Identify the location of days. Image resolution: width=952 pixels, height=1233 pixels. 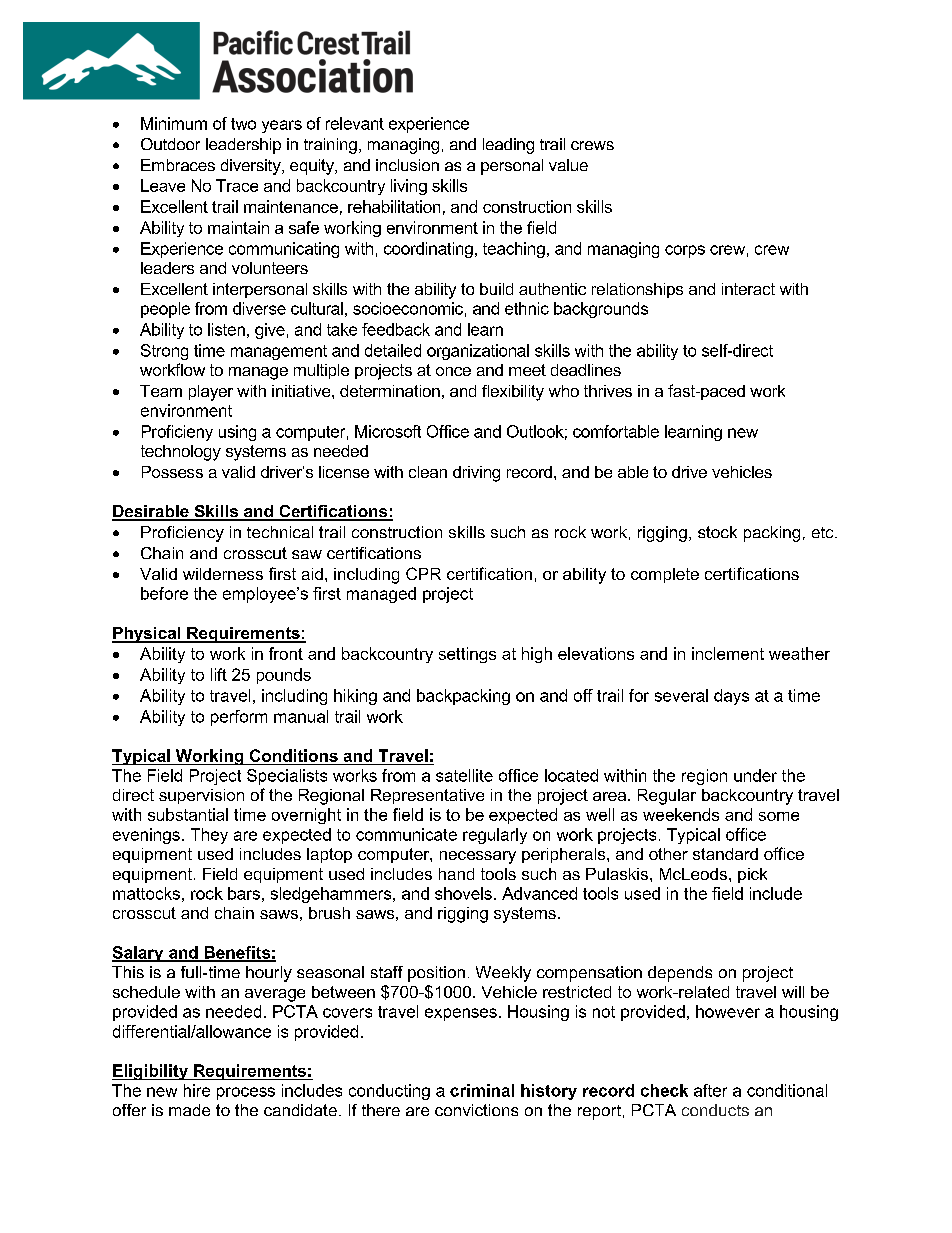
(731, 697).
